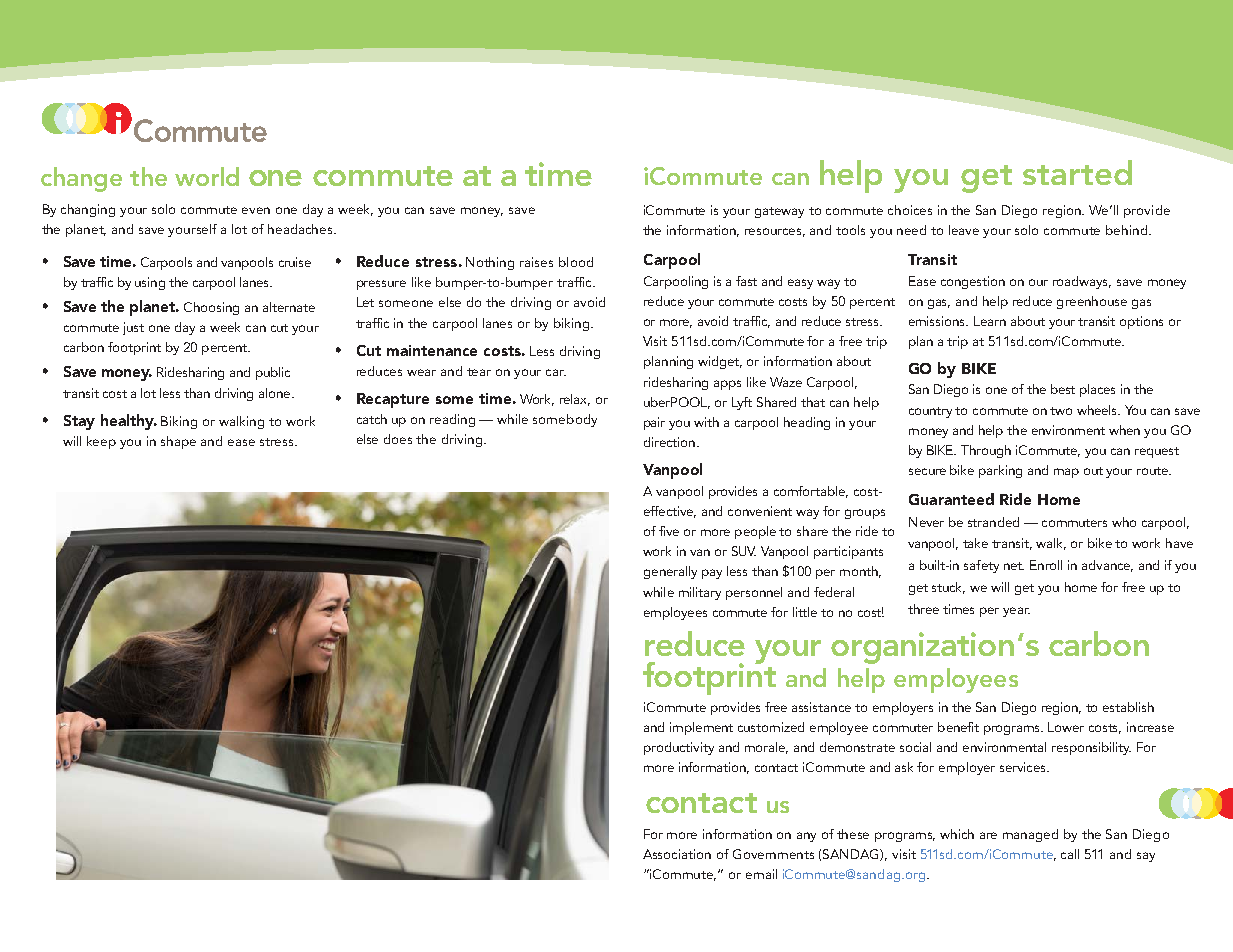  I want to click on productivity, so click(679, 748).
